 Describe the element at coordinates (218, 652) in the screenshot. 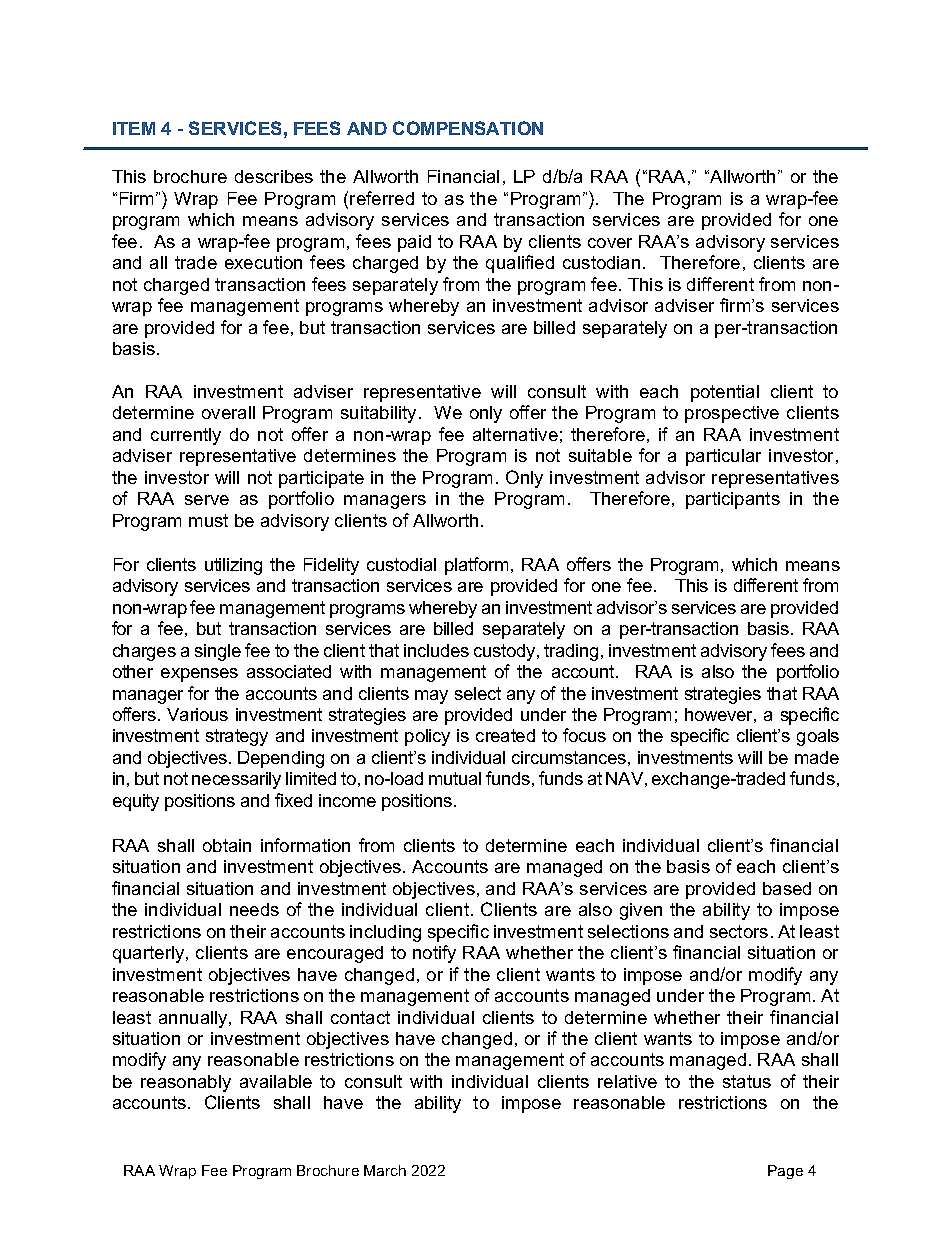

I see `single` at that location.
